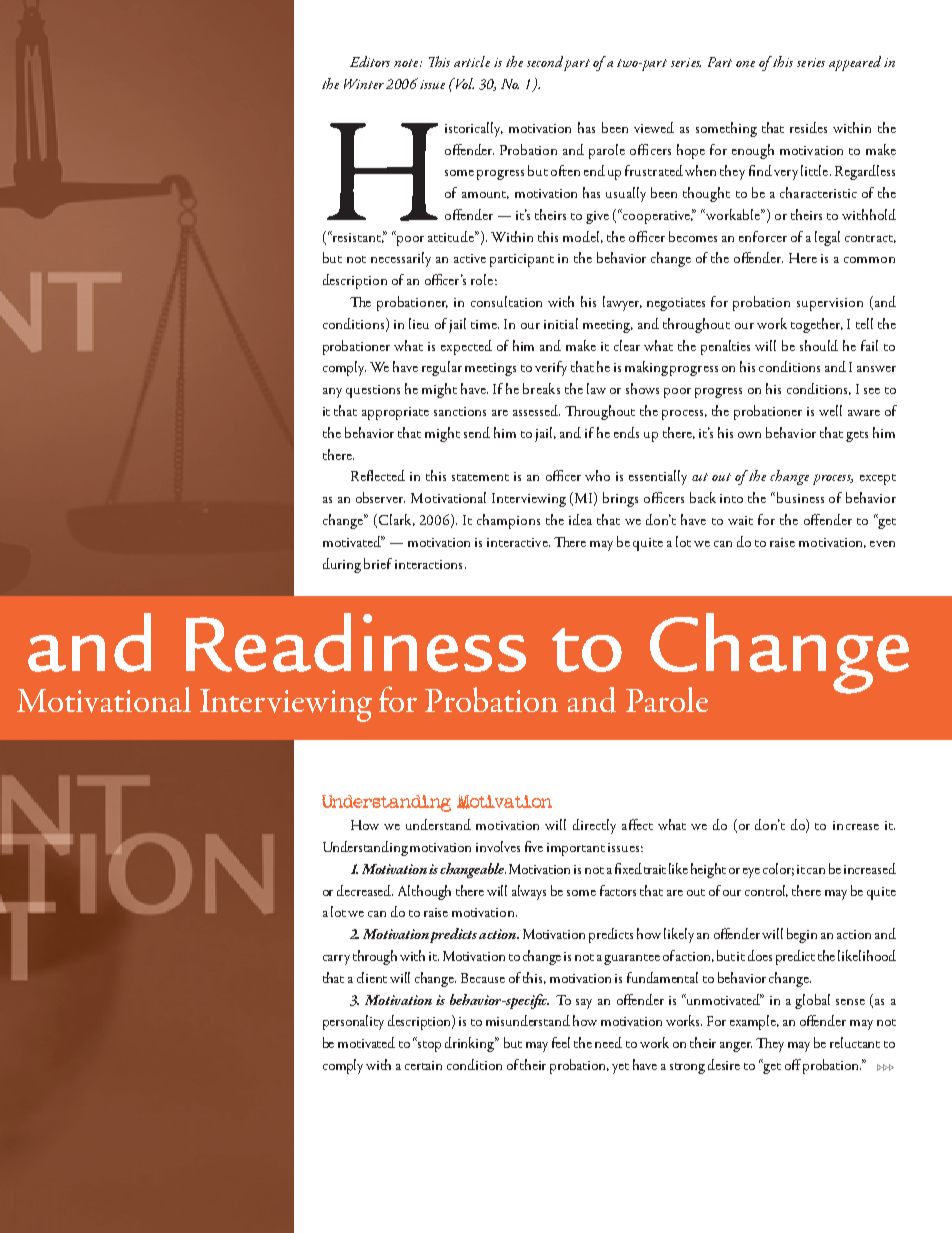 This document has height=1233, width=952. What do you see at coordinates (855, 1042) in the document?
I see `reluctant` at bounding box center [855, 1042].
